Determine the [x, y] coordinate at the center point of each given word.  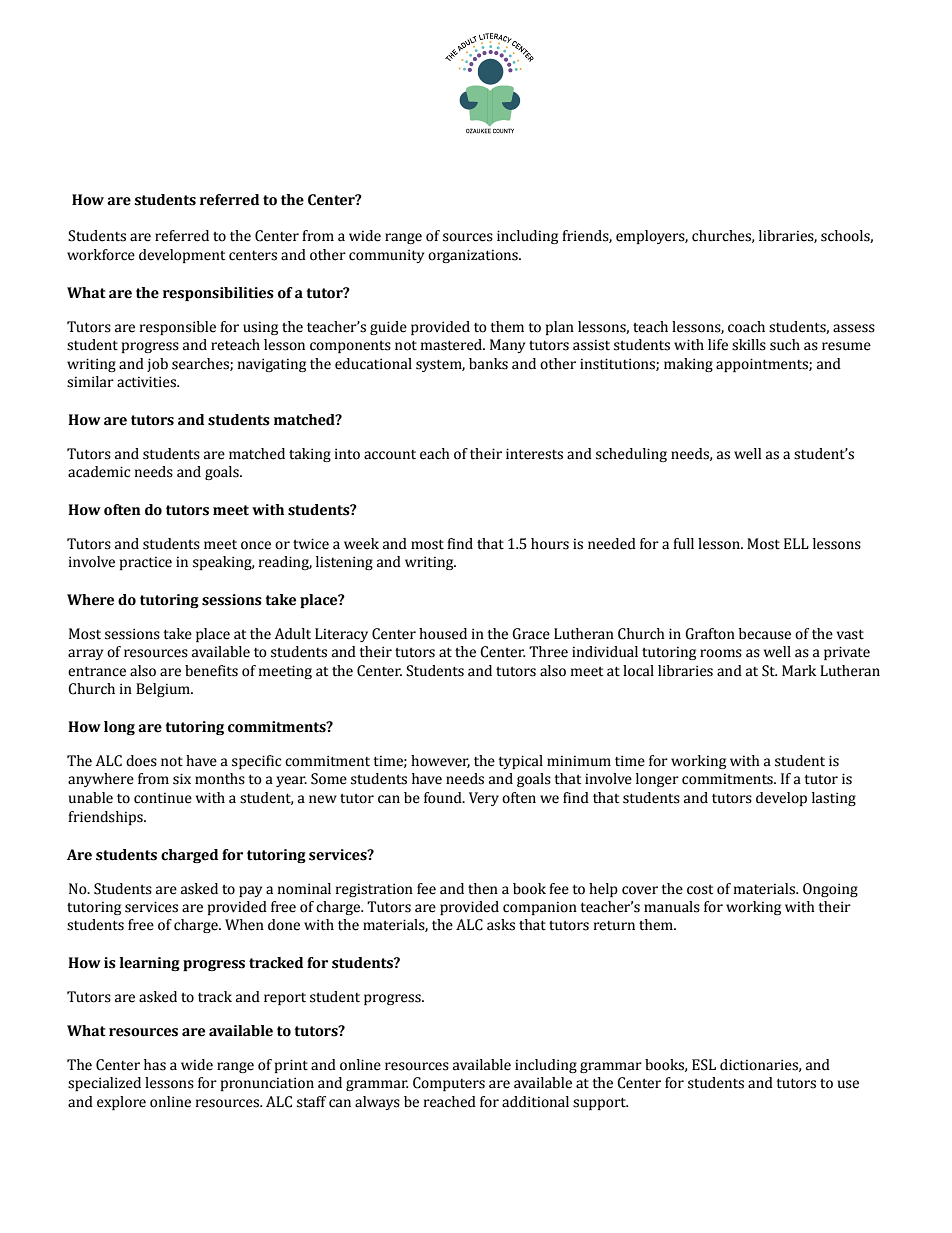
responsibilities [218, 294]
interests [534, 454]
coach [746, 327]
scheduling [631, 455]
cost [700, 890]
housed [443, 634]
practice [146, 563]
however [440, 761]
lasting [834, 799]
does [141, 761]
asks [501, 925]
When [244, 925]
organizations [474, 256]
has [155, 1065]
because [765, 634]
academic [99, 472]
